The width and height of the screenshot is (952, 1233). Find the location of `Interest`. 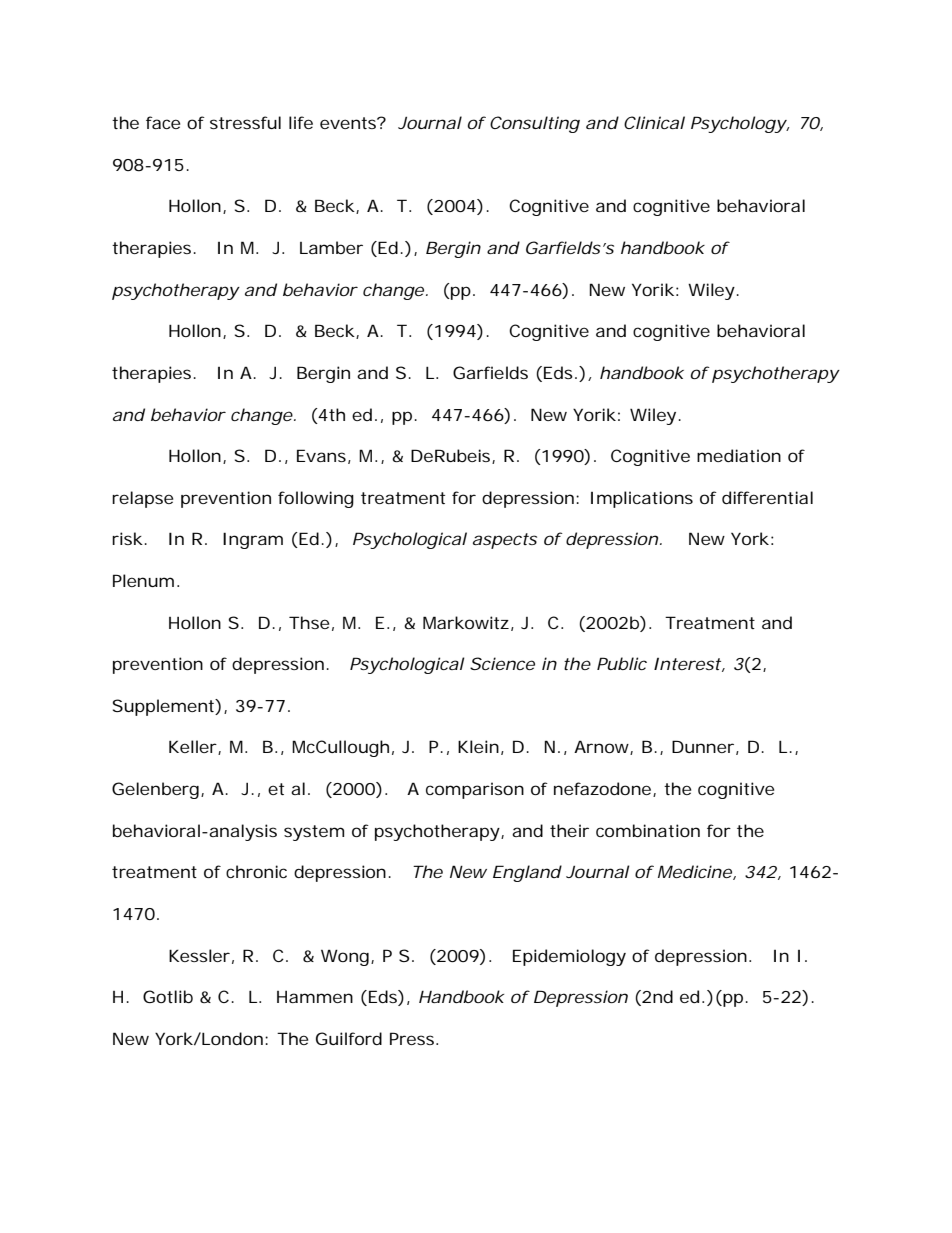

Interest is located at coordinates (687, 664).
